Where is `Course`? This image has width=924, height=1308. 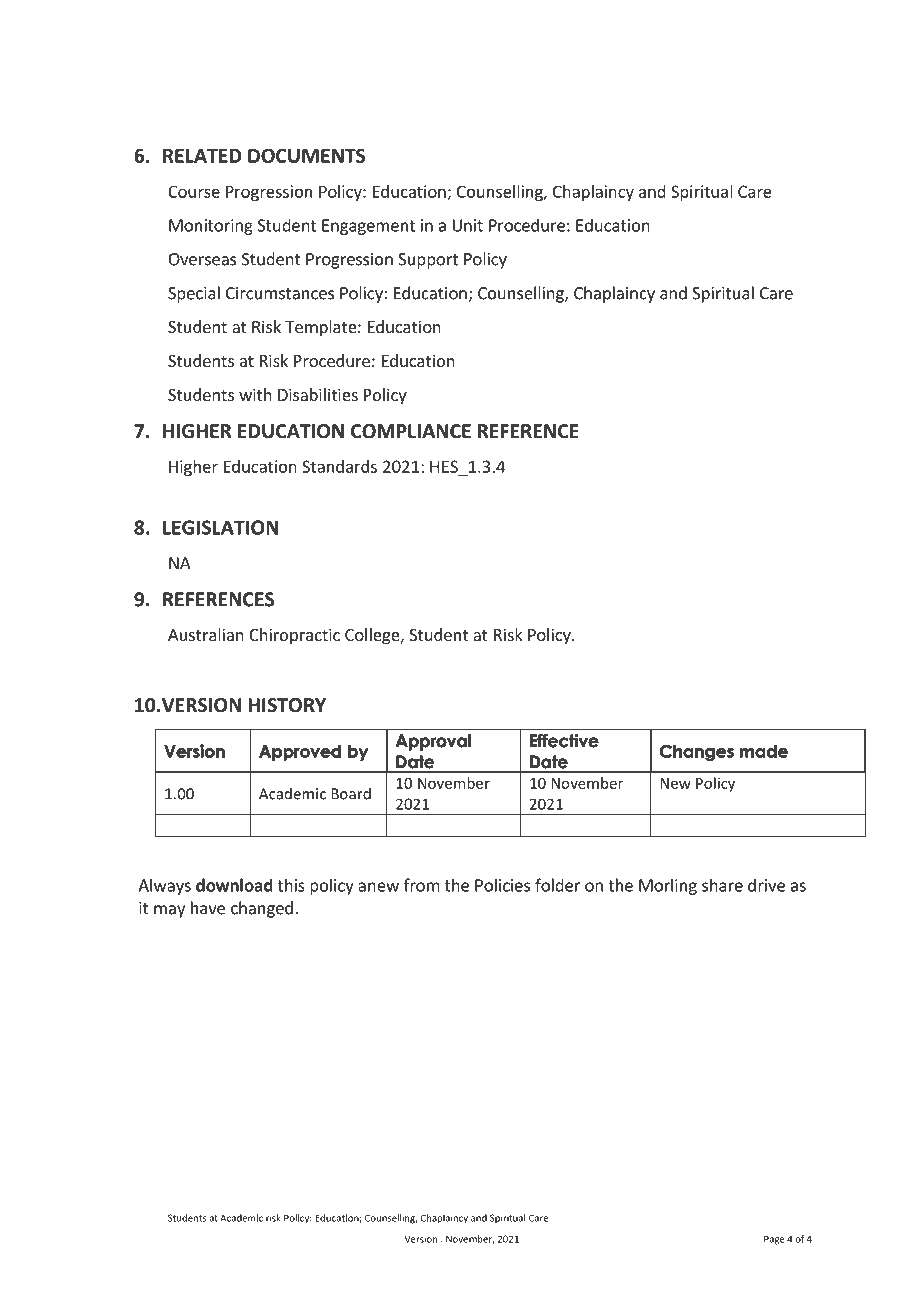
Course is located at coordinates (194, 191).
